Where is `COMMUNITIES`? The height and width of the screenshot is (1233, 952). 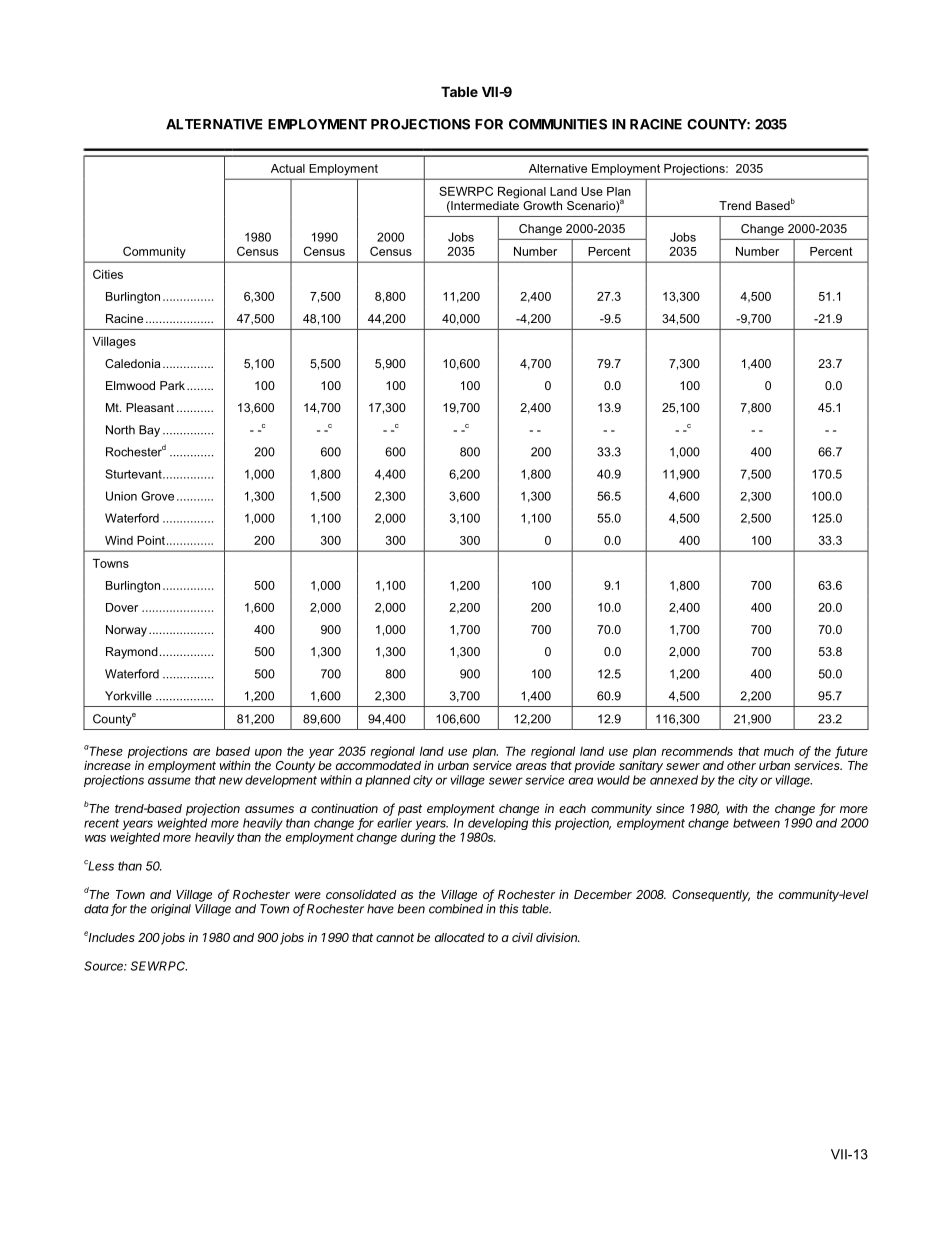 COMMUNITIES is located at coordinates (558, 124).
